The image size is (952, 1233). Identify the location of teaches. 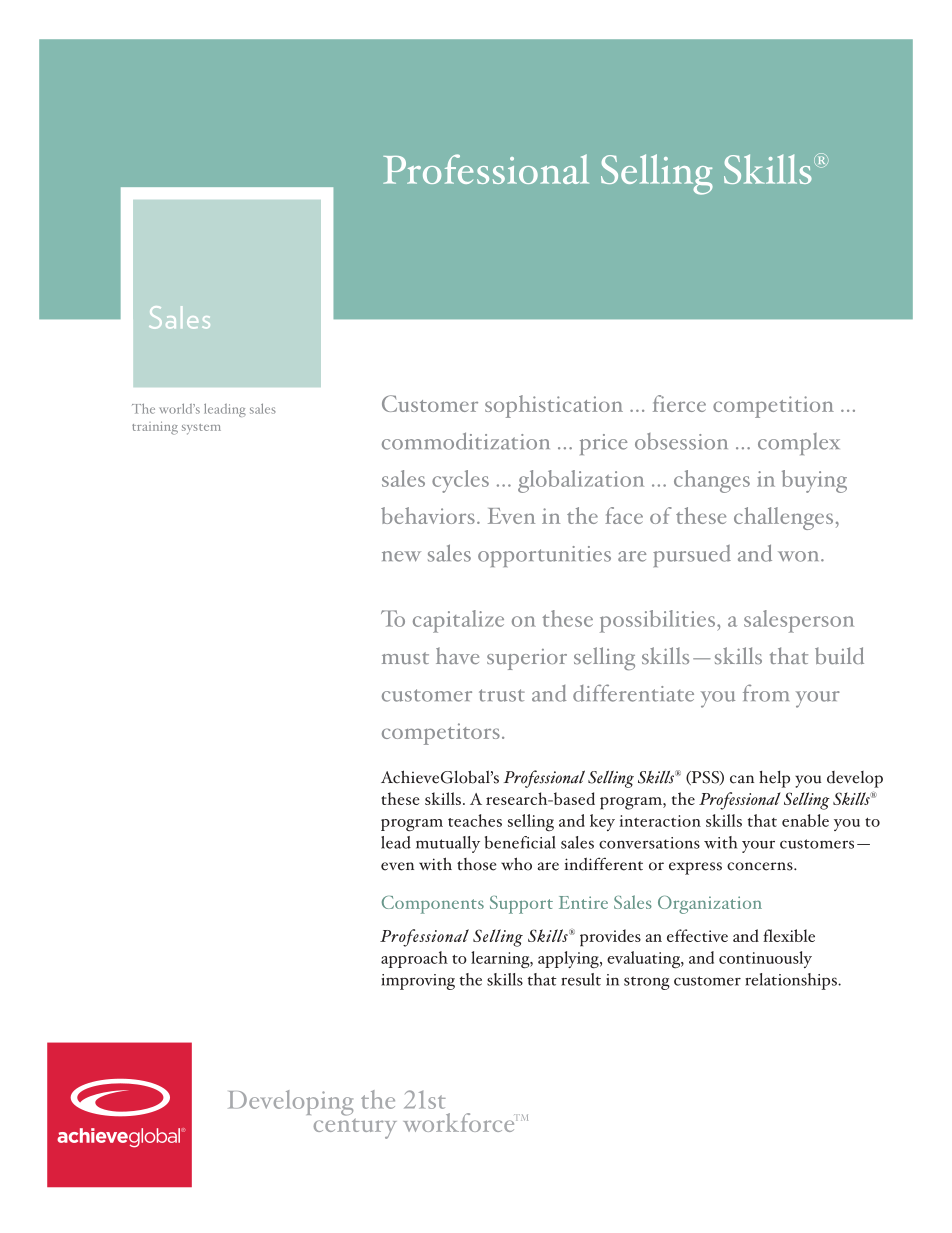
(475, 820).
